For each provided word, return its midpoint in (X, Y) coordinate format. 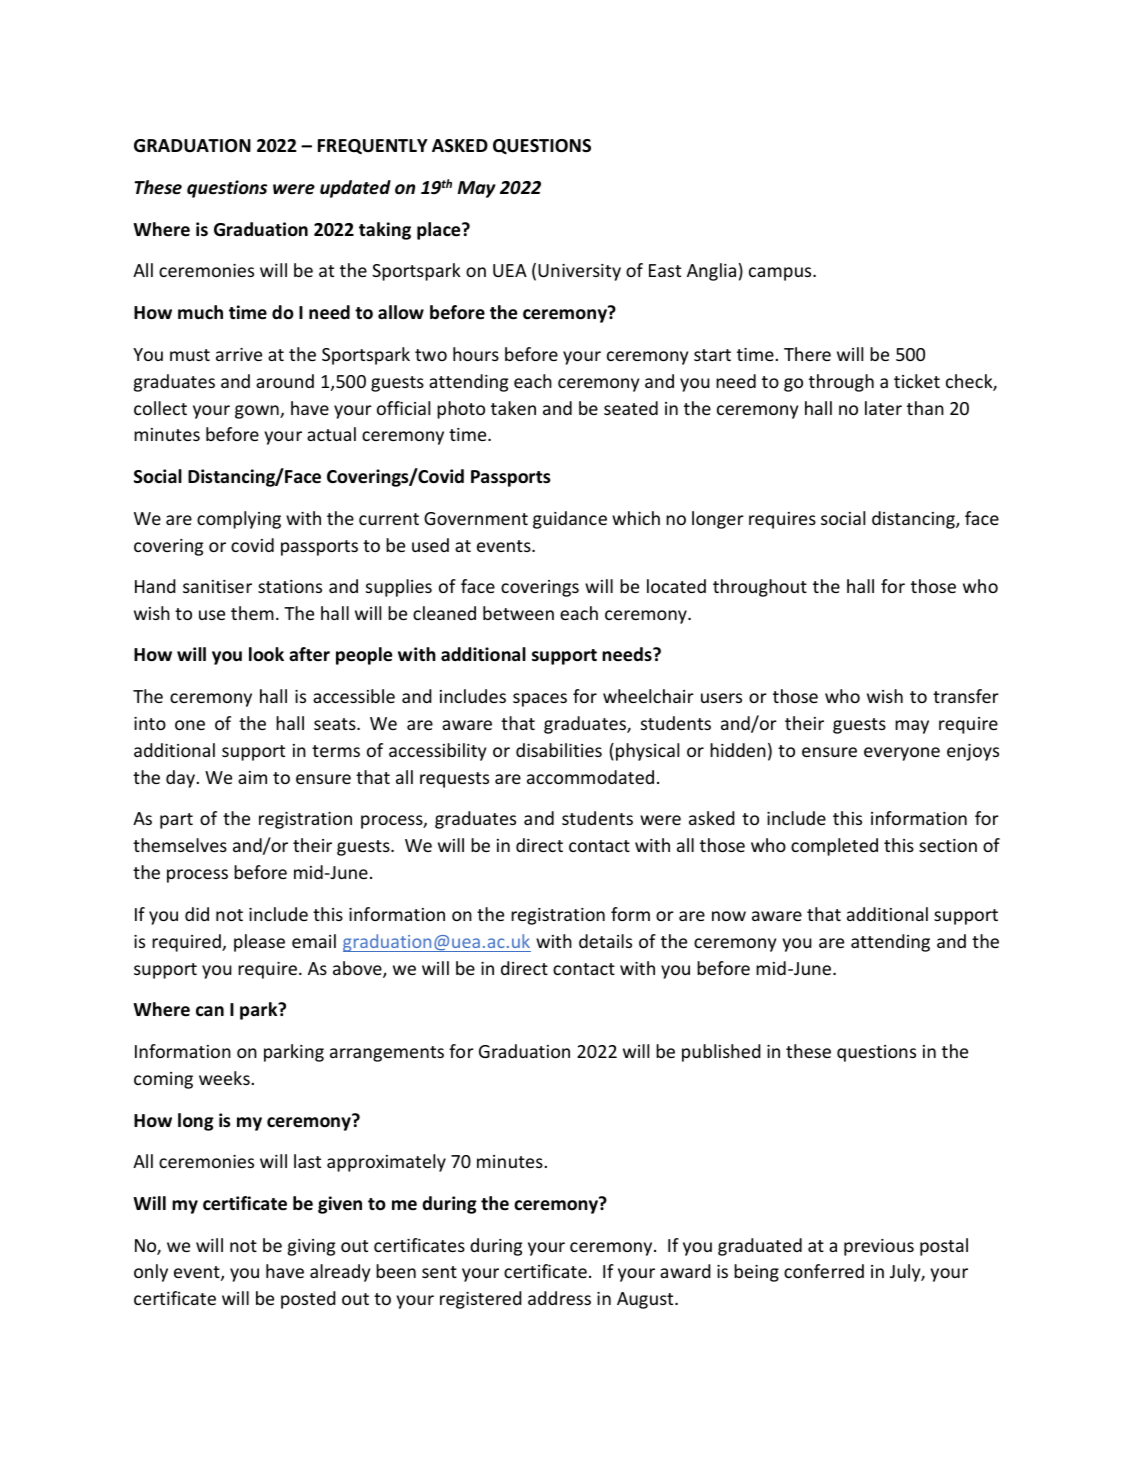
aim (252, 777)
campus (781, 274)
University (579, 272)
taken (513, 408)
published (721, 1053)
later (883, 408)
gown (258, 412)
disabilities (559, 750)
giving (311, 1247)
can (210, 1011)
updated (355, 189)
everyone (902, 754)
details (605, 941)
